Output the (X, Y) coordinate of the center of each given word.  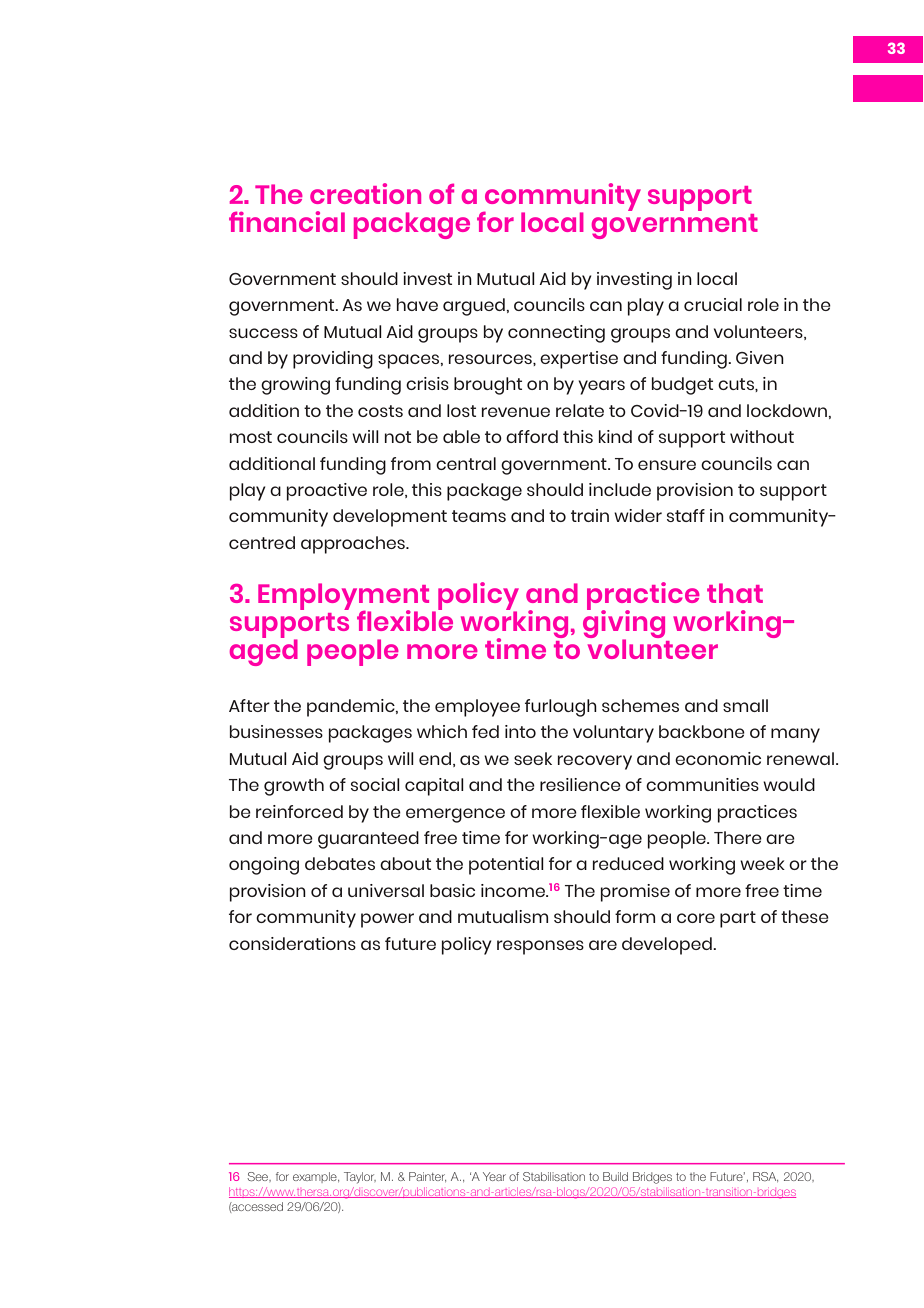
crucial (713, 304)
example (316, 1177)
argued (475, 307)
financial (287, 221)
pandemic (352, 708)
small (745, 705)
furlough (561, 708)
